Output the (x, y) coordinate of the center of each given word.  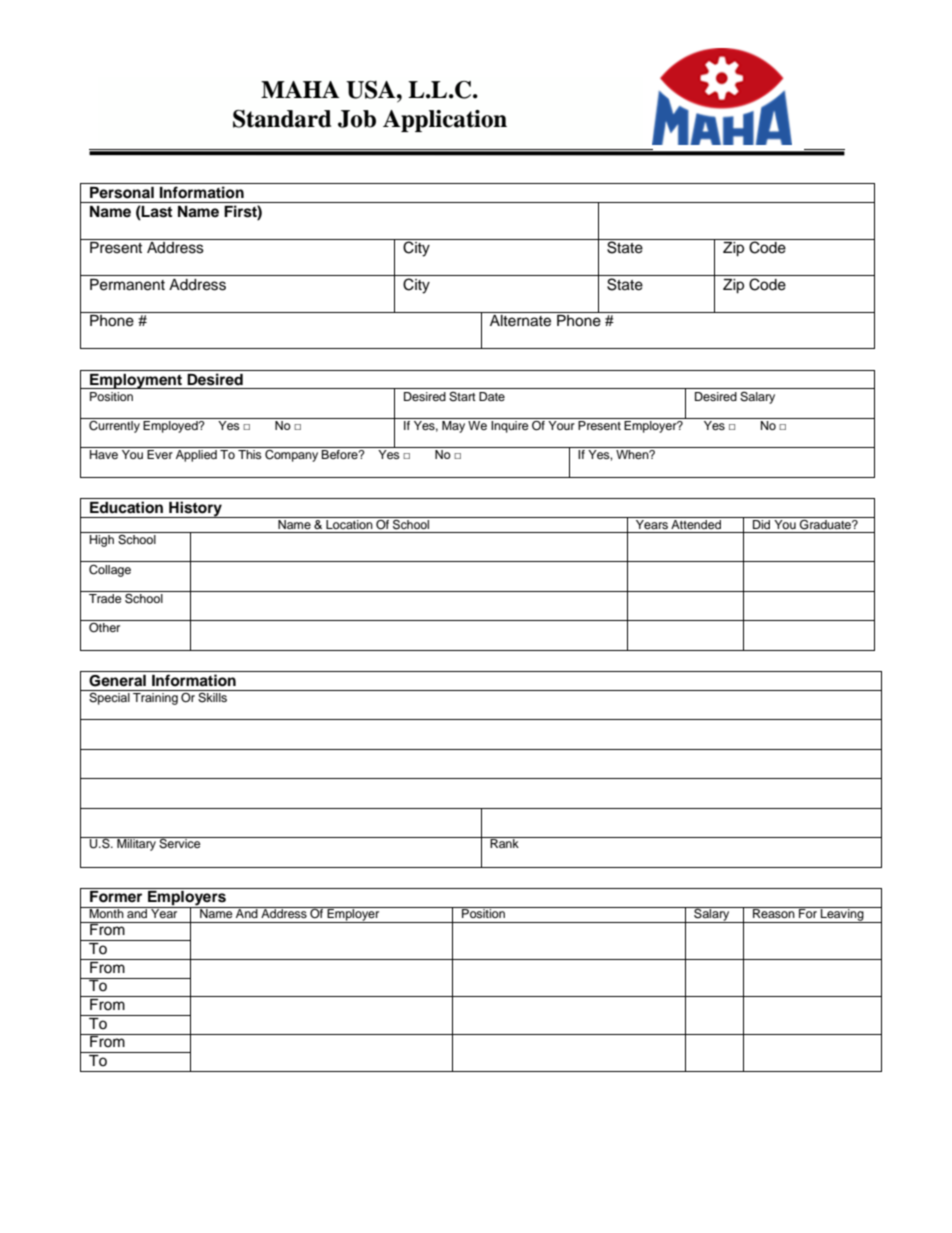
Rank (504, 842)
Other (104, 628)
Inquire (510, 427)
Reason (774, 912)
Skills (213, 696)
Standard (282, 119)
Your (561, 425)
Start (462, 397)
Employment (136, 381)
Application (445, 121)
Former (116, 895)
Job (357, 119)
